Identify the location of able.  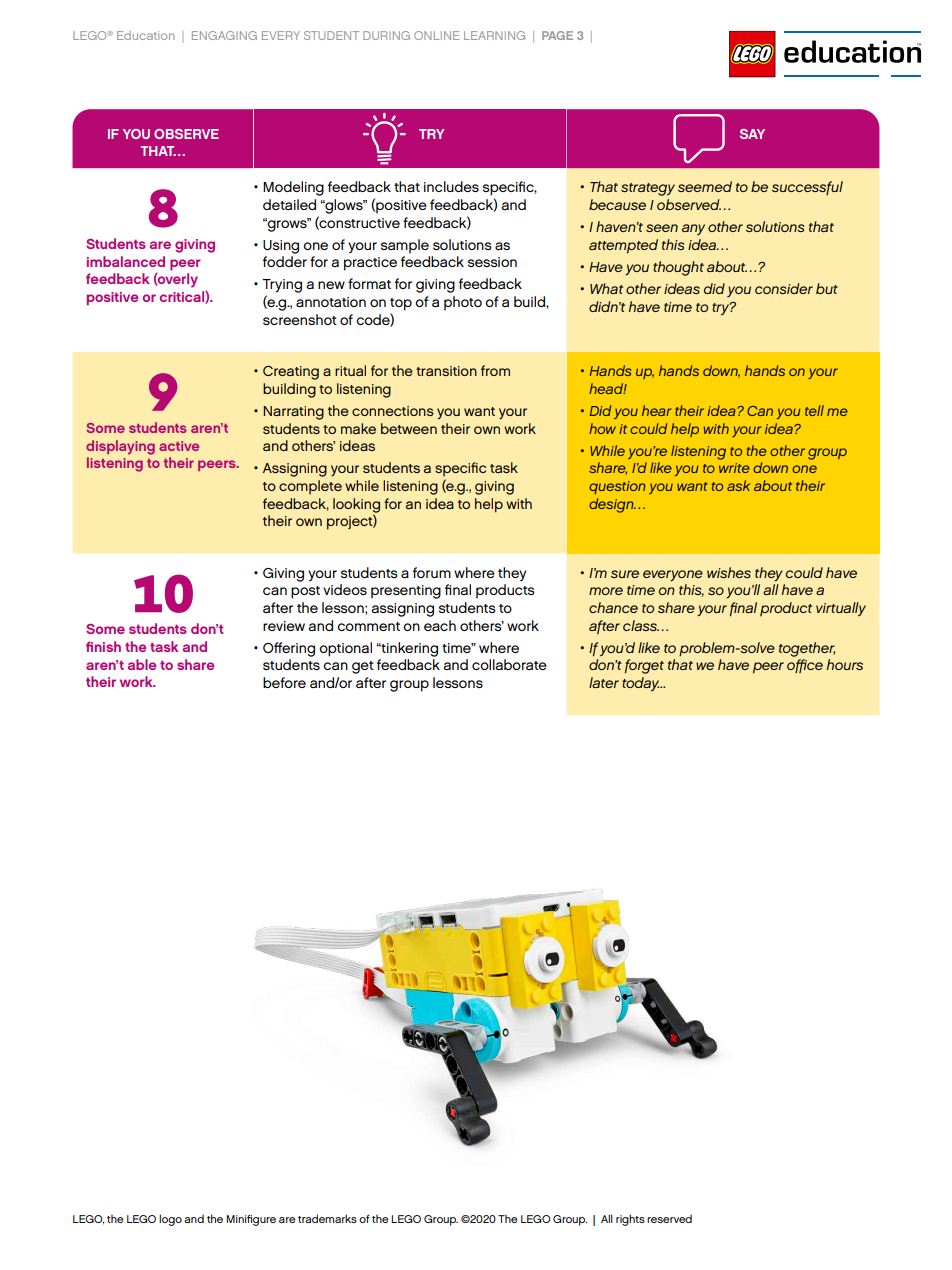
(142, 664).
